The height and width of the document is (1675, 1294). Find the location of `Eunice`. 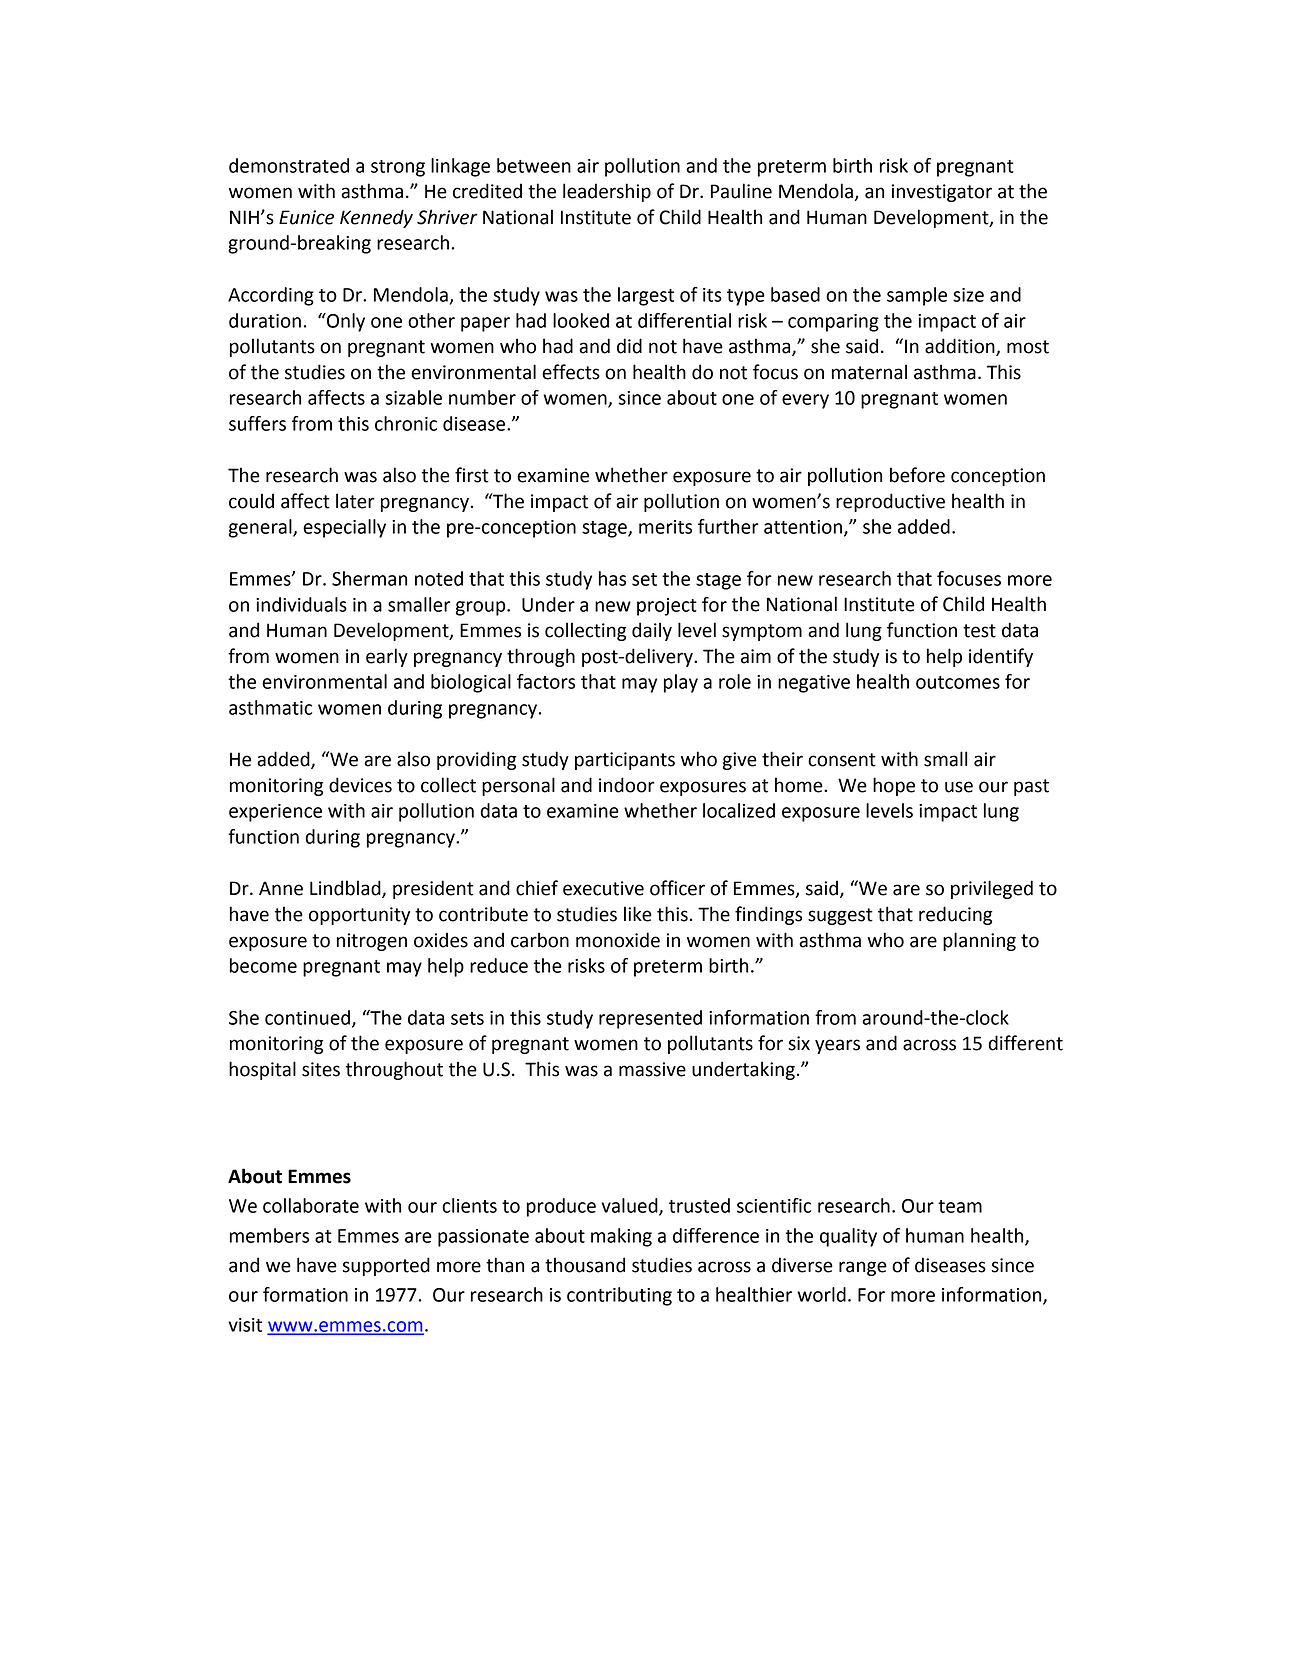

Eunice is located at coordinates (306, 217).
